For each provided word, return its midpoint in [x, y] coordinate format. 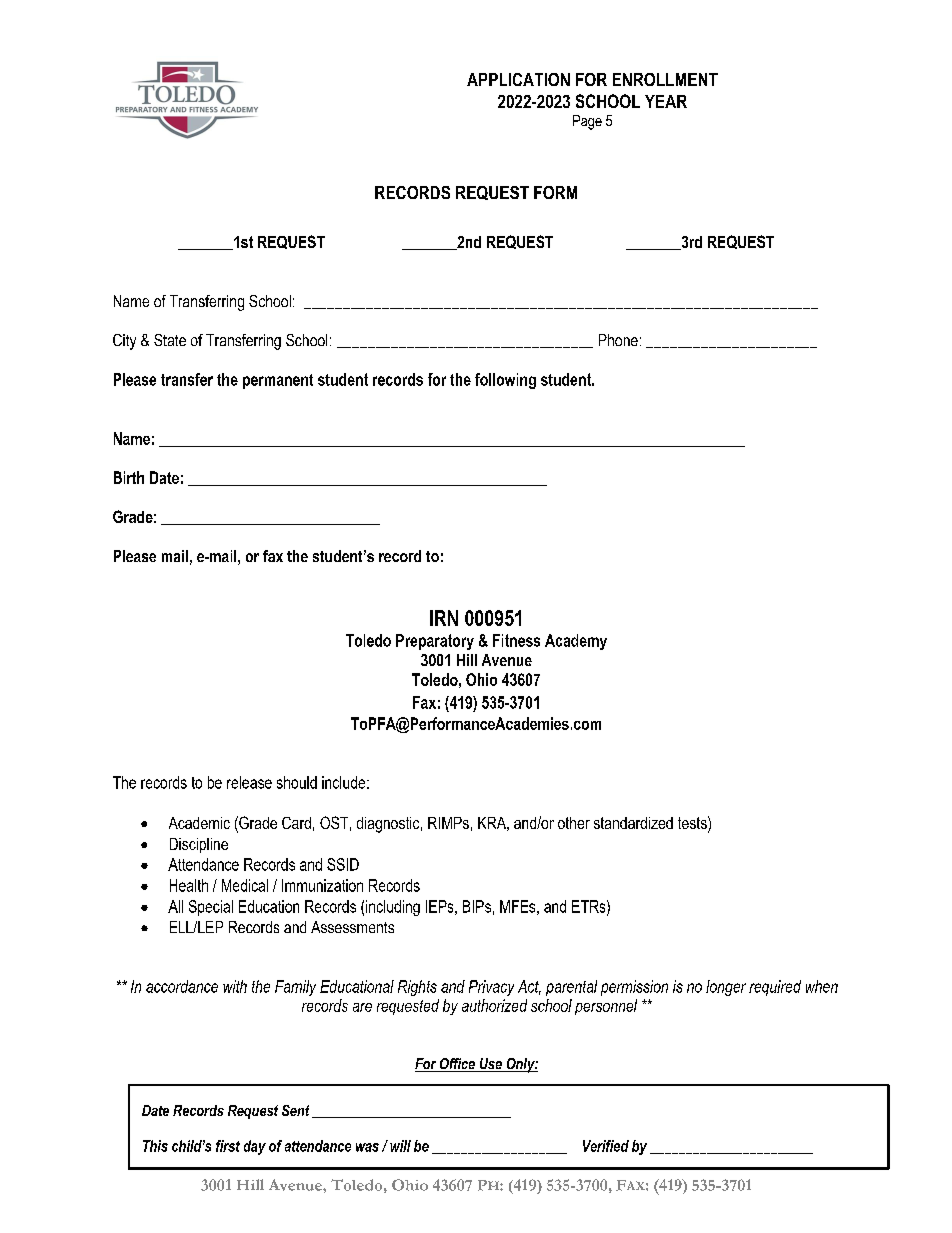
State [170, 340]
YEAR [666, 101]
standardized [633, 823]
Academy [576, 642]
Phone [618, 340]
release [249, 782]
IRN [444, 618]
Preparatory [435, 642]
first [228, 1146]
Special [211, 908]
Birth [129, 477]
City [124, 342]
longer [726, 988]
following [505, 381]
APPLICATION [518, 79]
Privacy [491, 988]
